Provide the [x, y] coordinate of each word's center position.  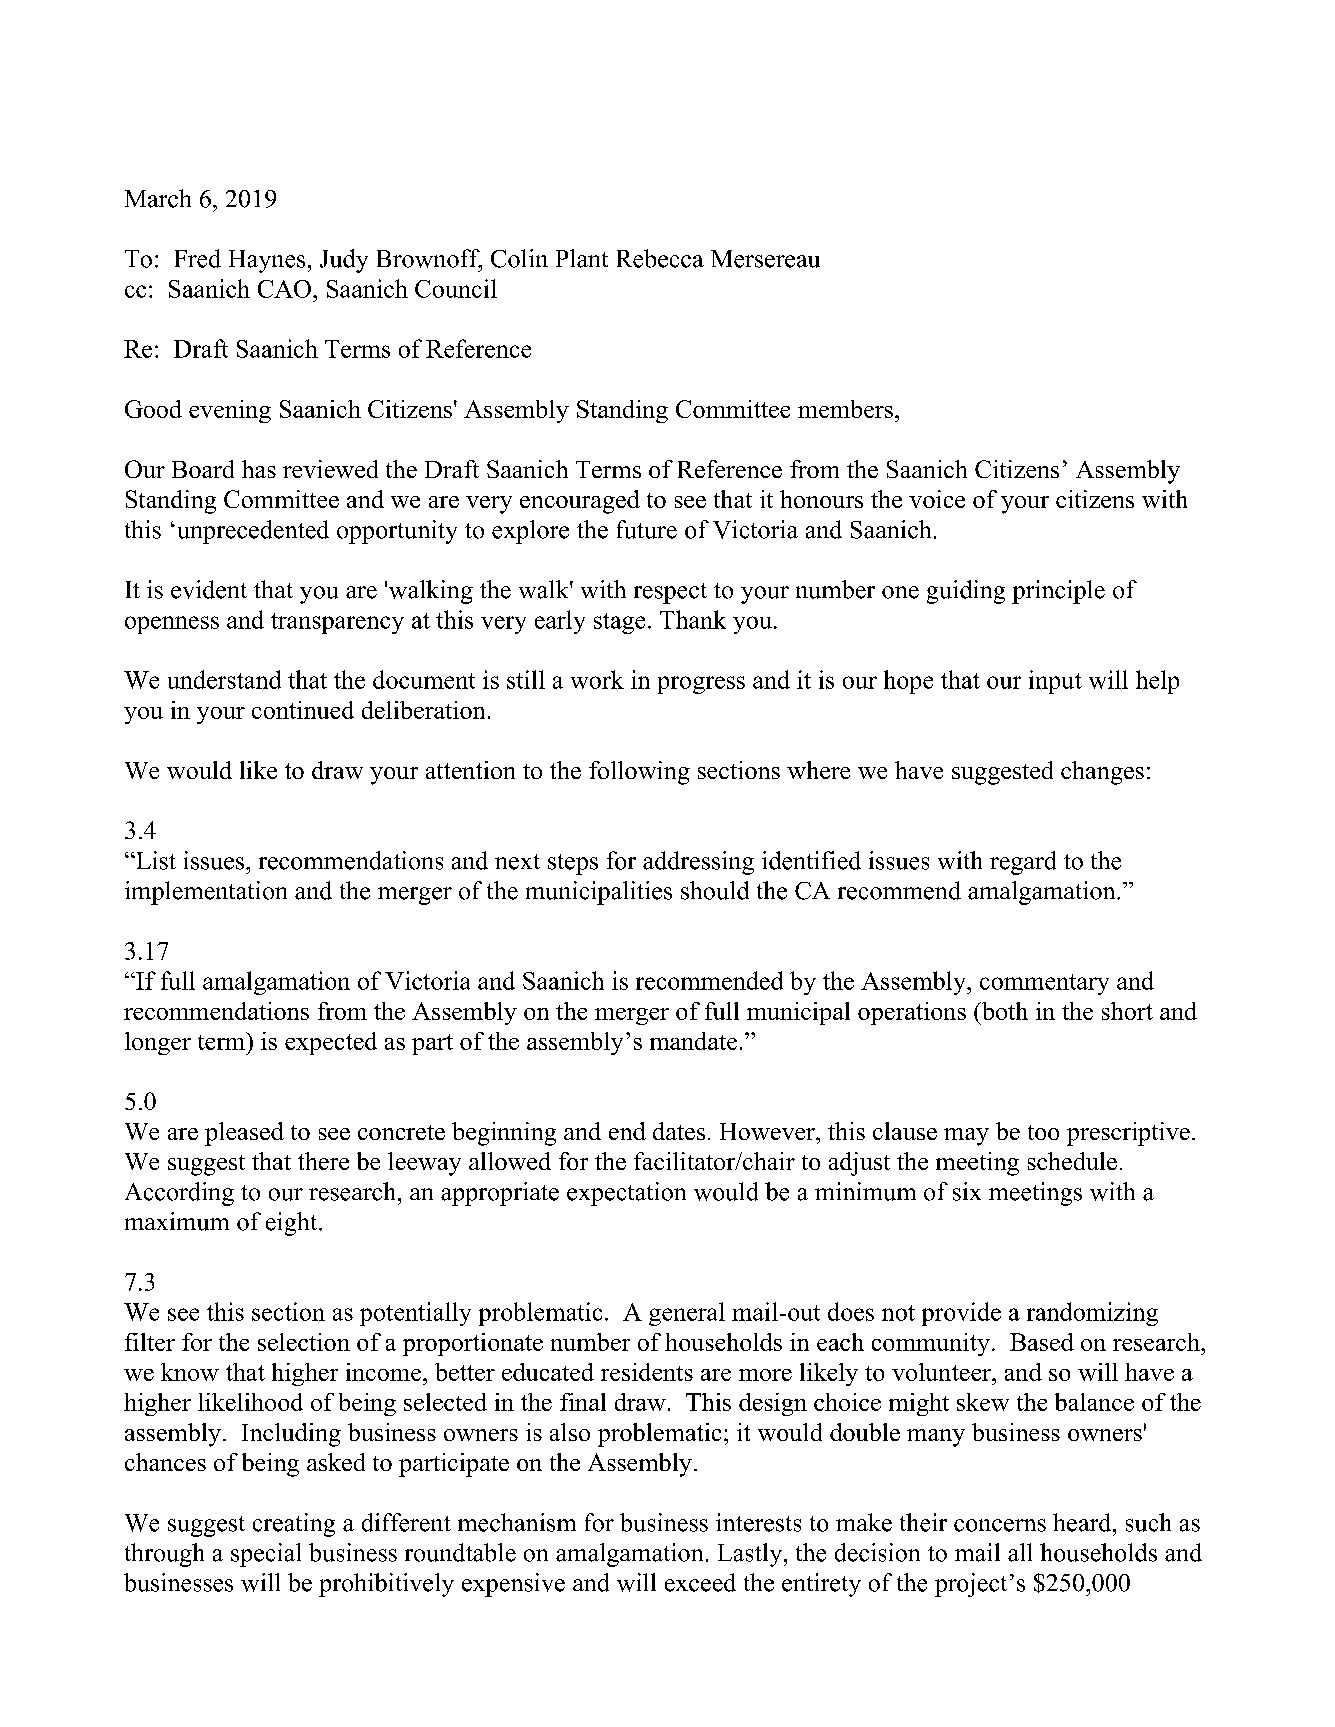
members [845, 409]
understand [224, 679]
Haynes [267, 261]
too [1043, 1132]
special [266, 1555]
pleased [244, 1134]
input [1055, 682]
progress [701, 685]
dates [679, 1131]
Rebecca [660, 258]
